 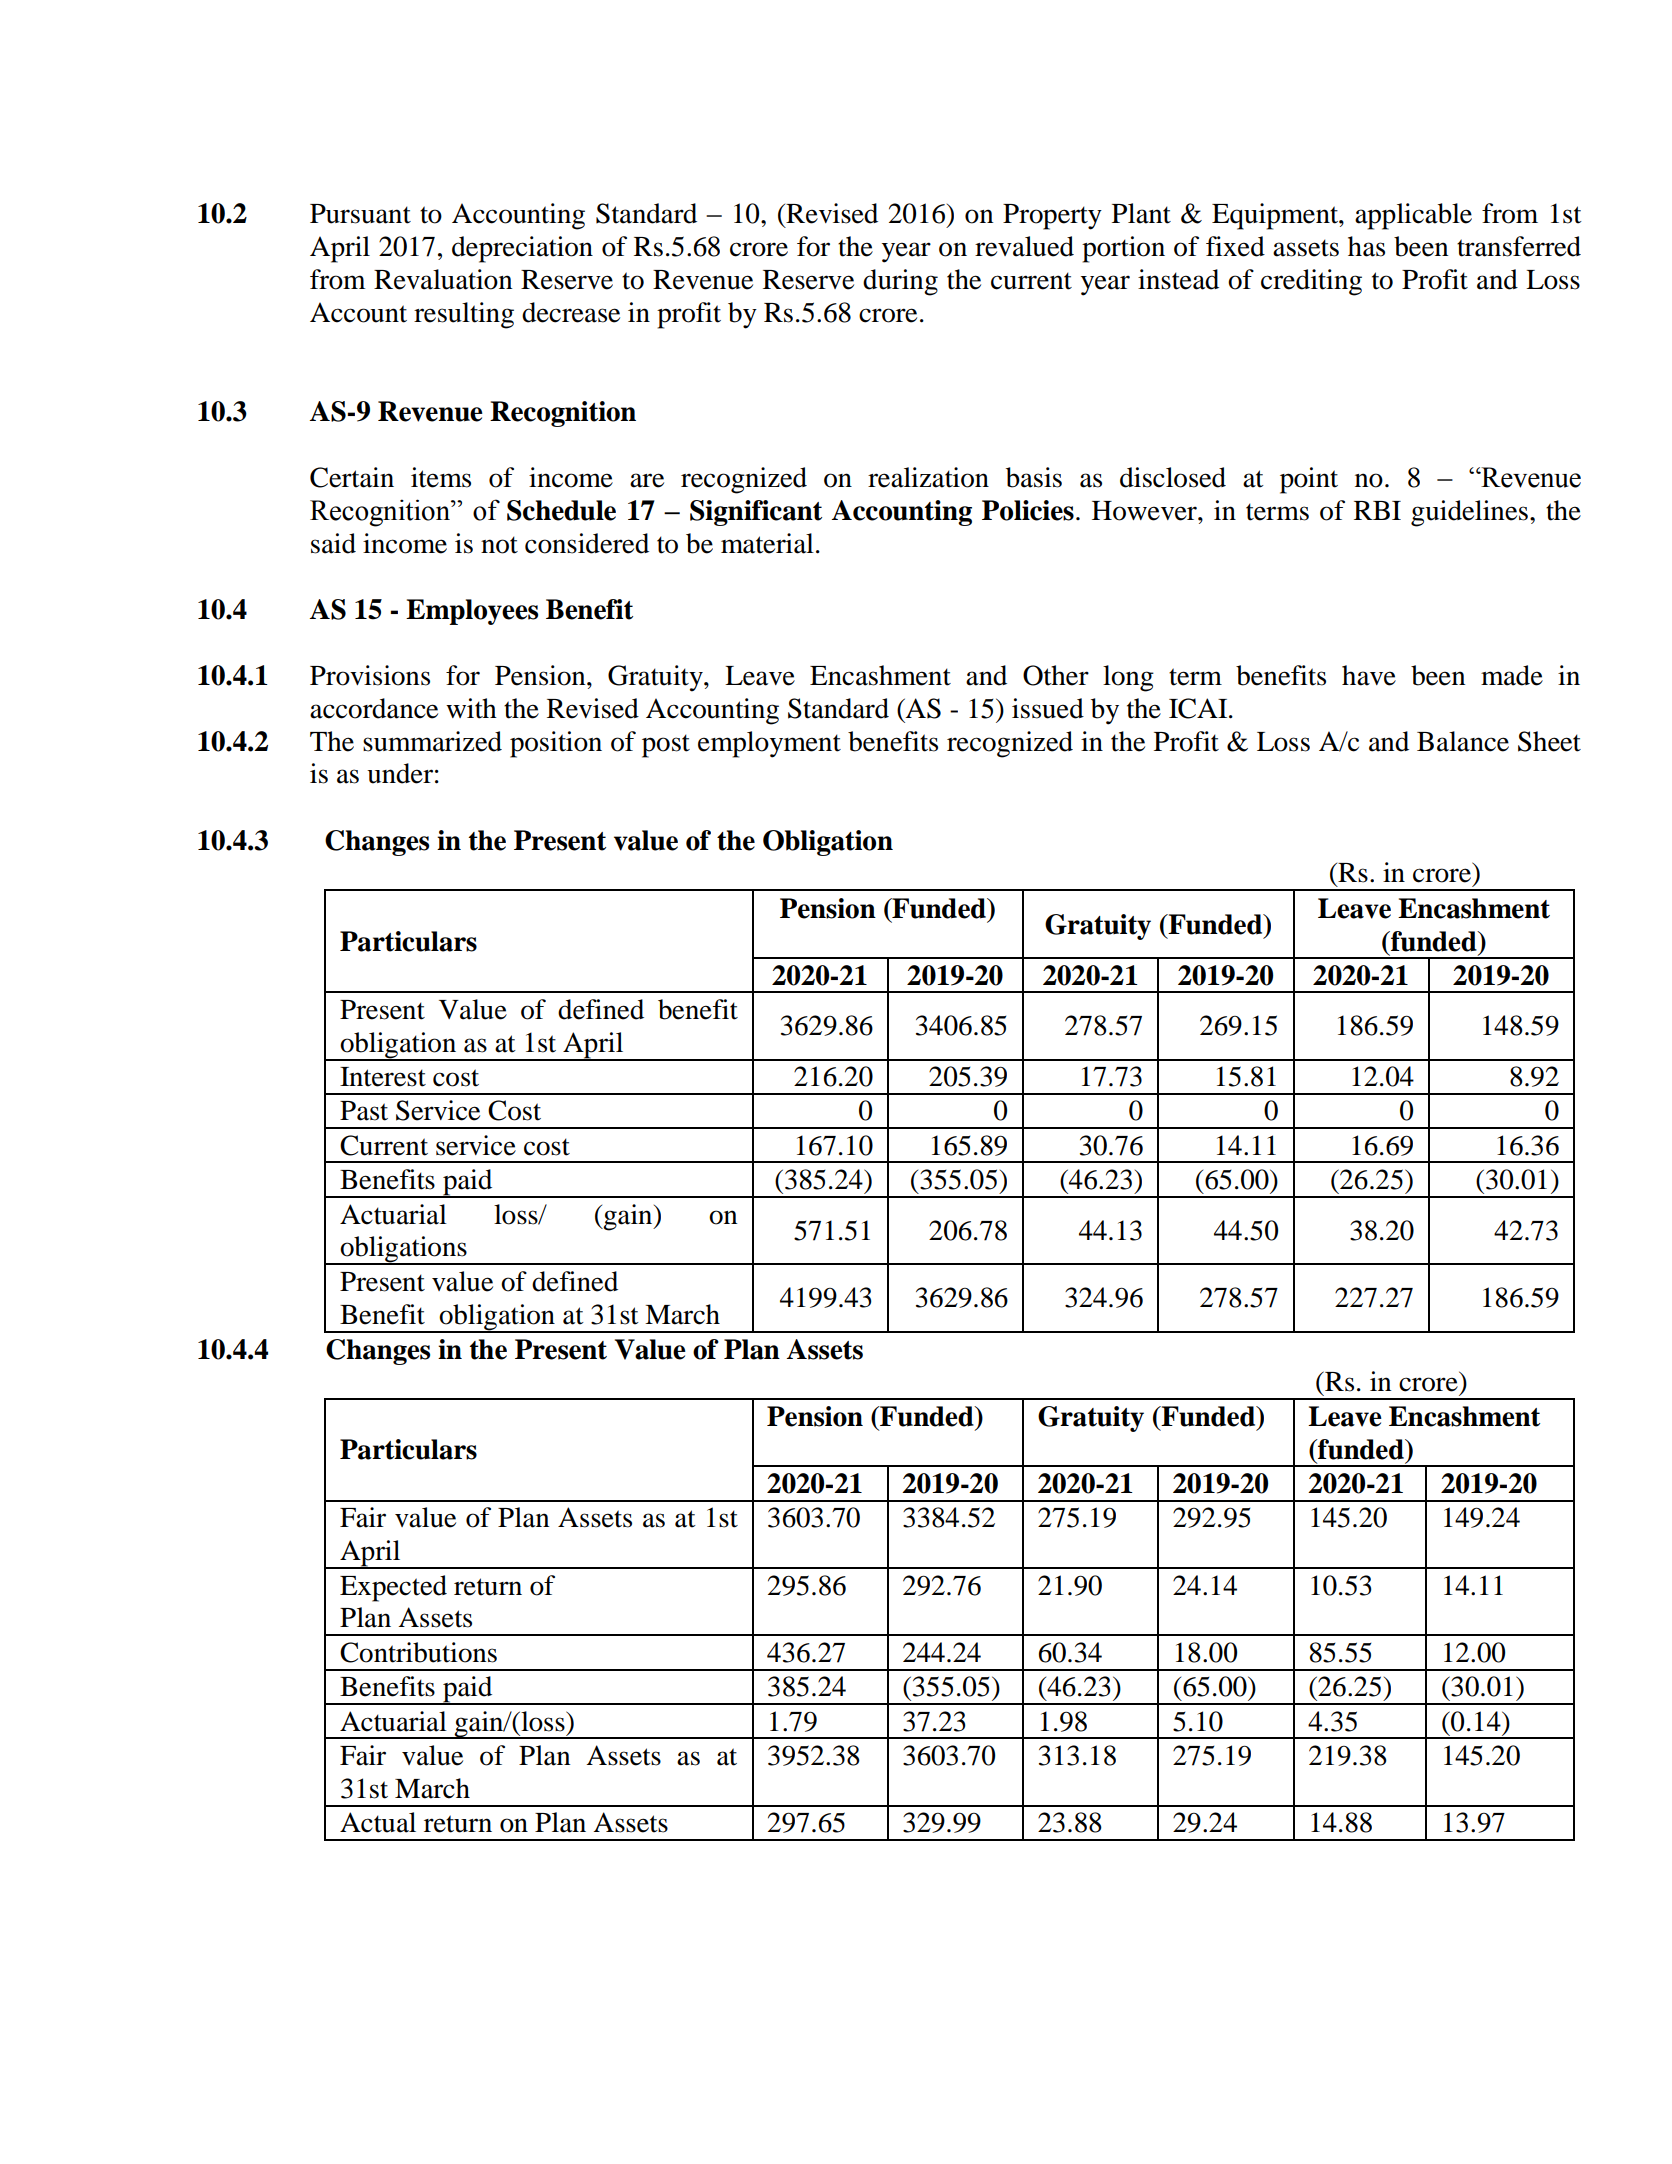 I want to click on Actual, so click(x=378, y=1822).
